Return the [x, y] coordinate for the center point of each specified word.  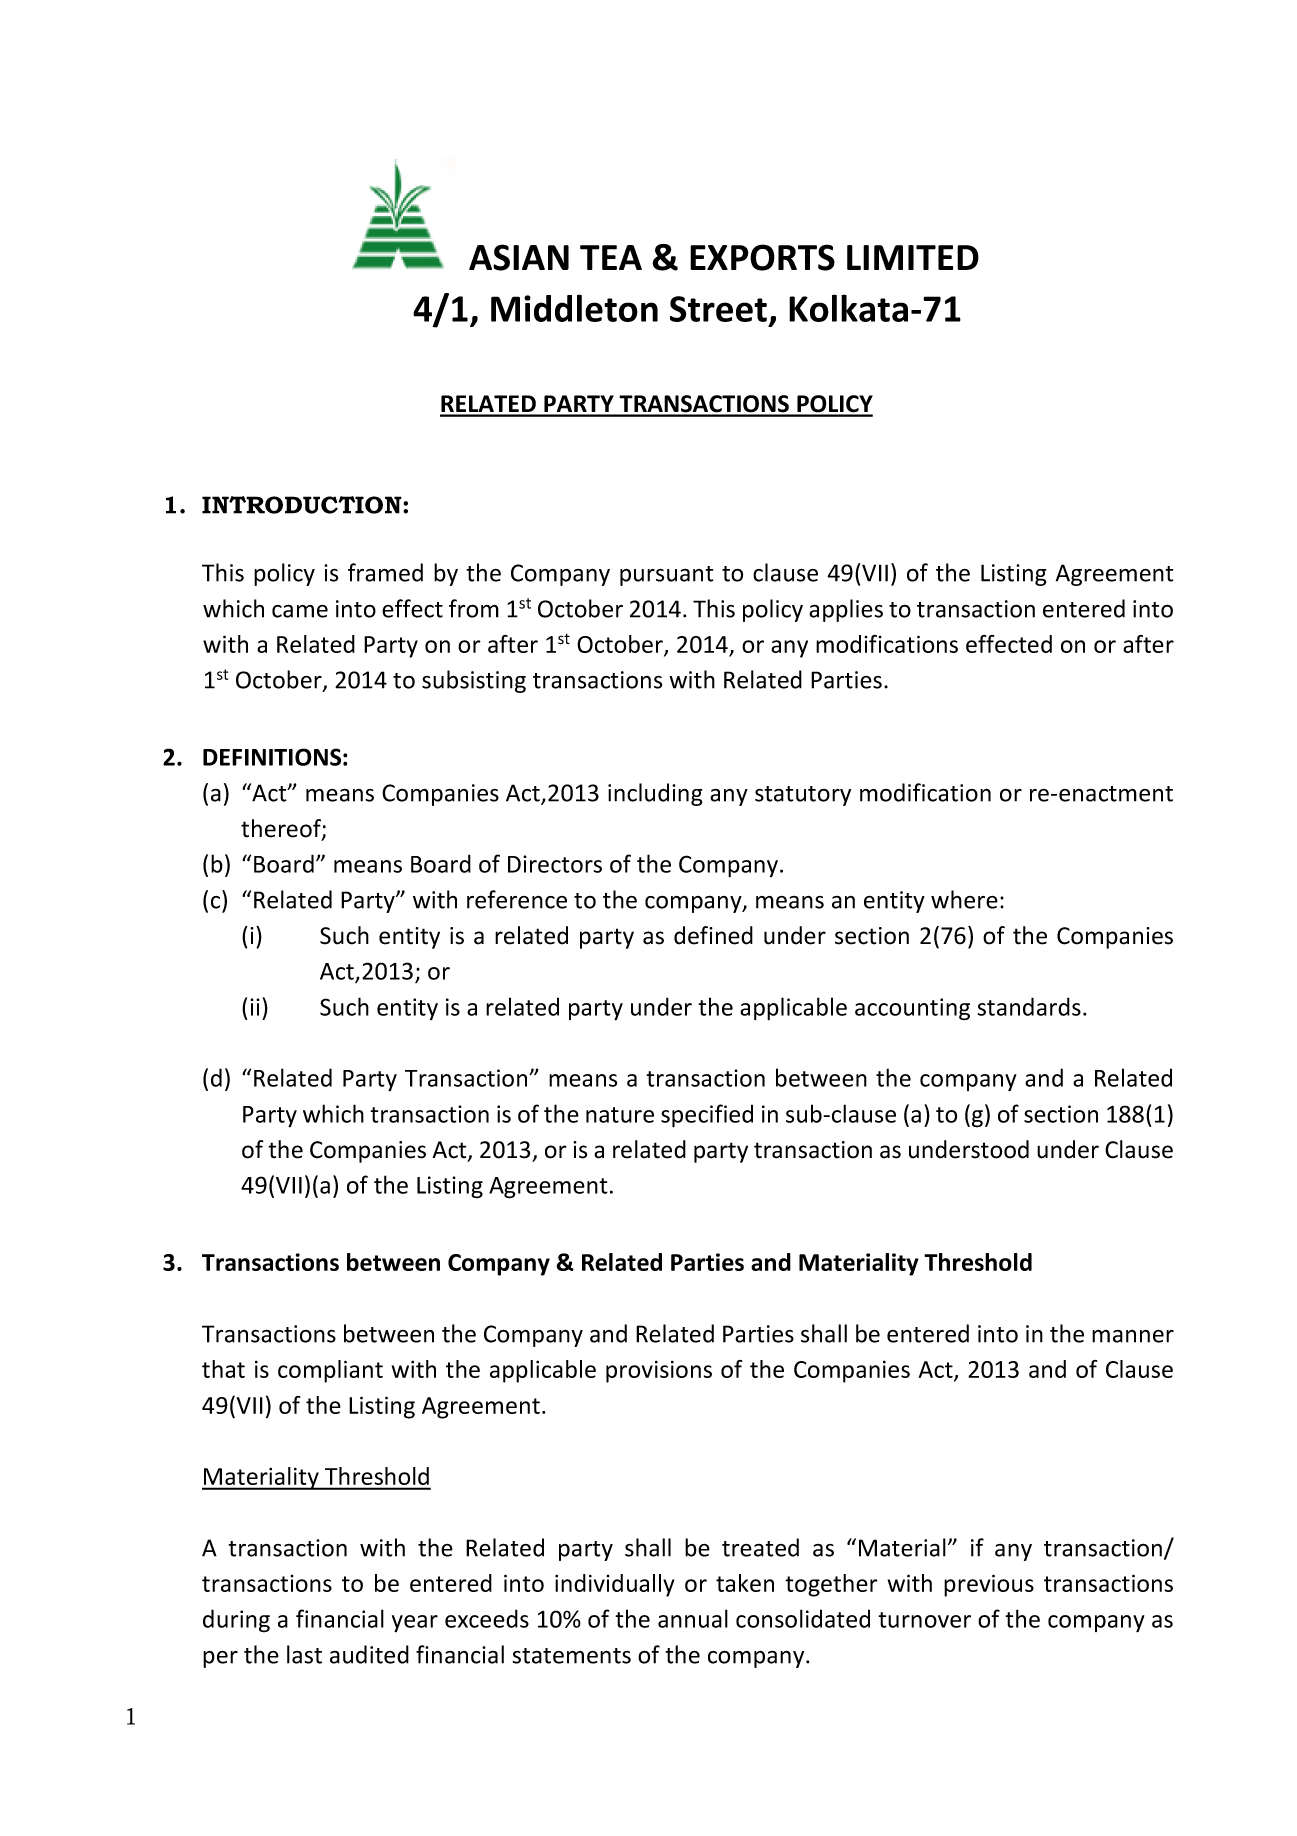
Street [718, 309]
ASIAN [519, 257]
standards [1029, 1006]
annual [693, 1618]
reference [517, 899]
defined [713, 935]
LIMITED [913, 257]
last [304, 1654]
